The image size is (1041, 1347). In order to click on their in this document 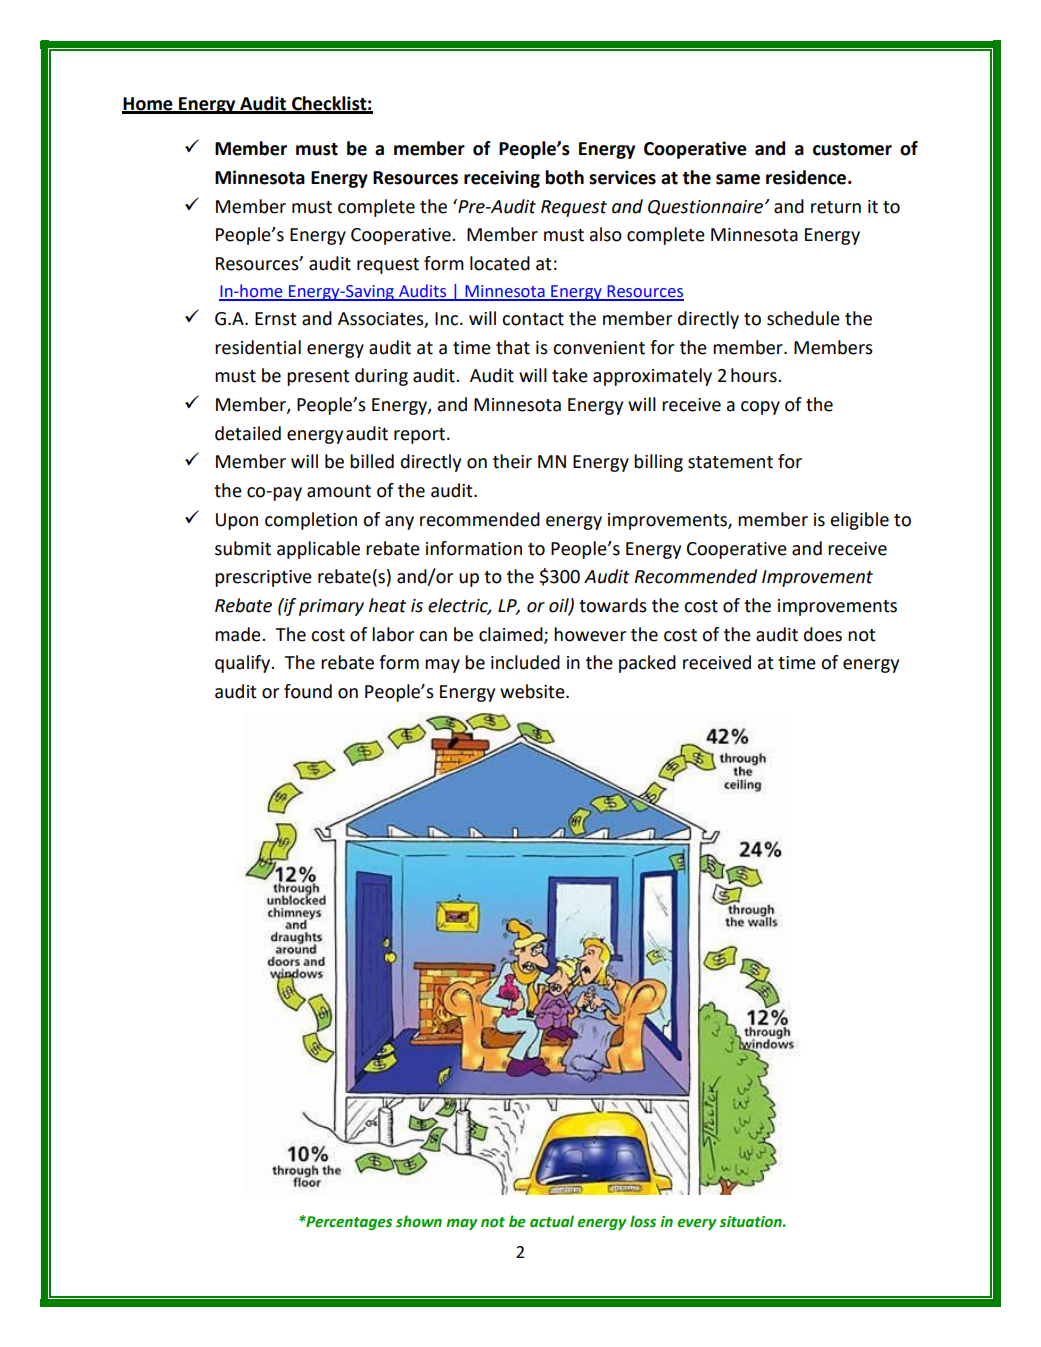, I will do `click(512, 461)`.
